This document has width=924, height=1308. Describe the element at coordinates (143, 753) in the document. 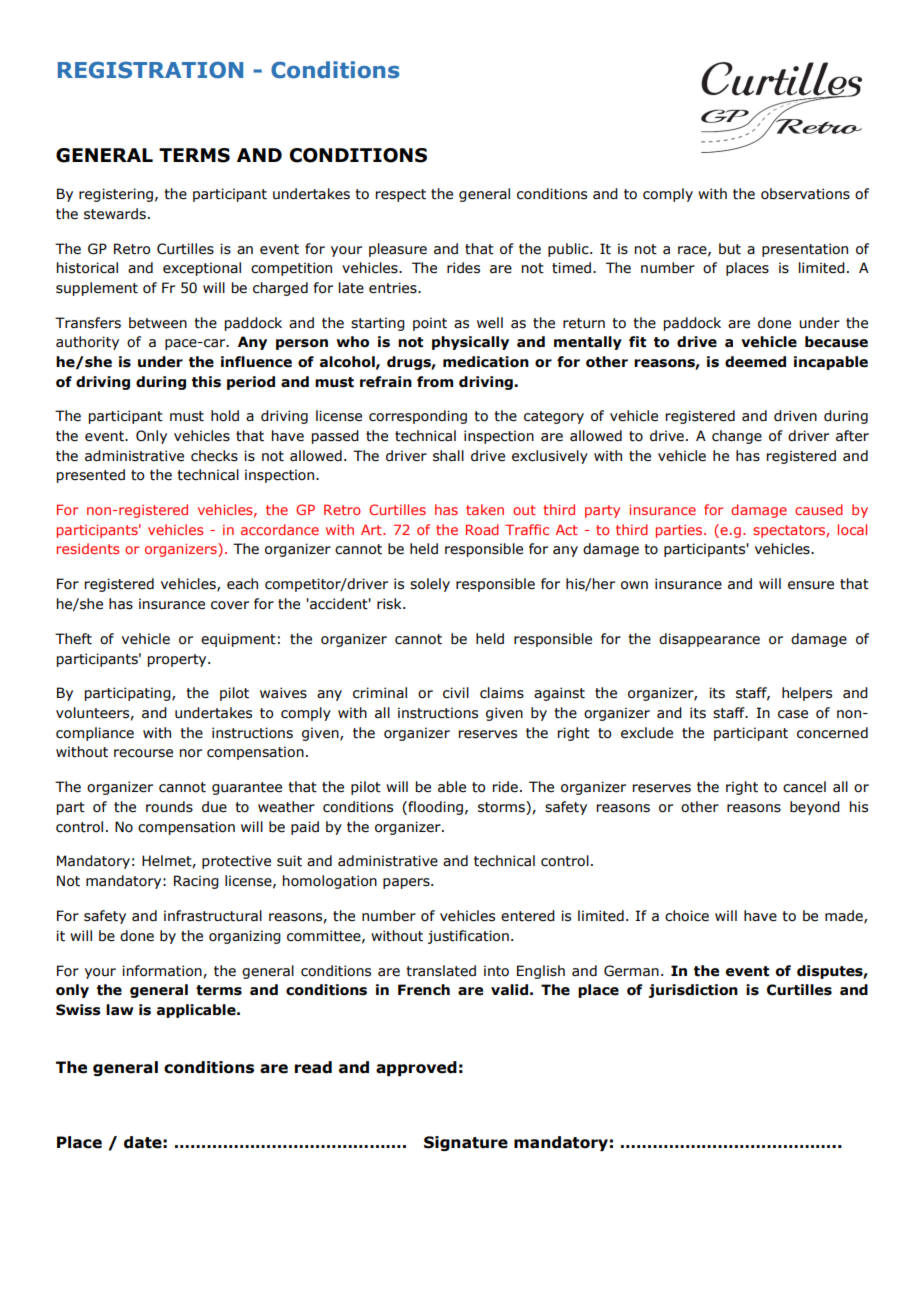

I see `recourse` at that location.
